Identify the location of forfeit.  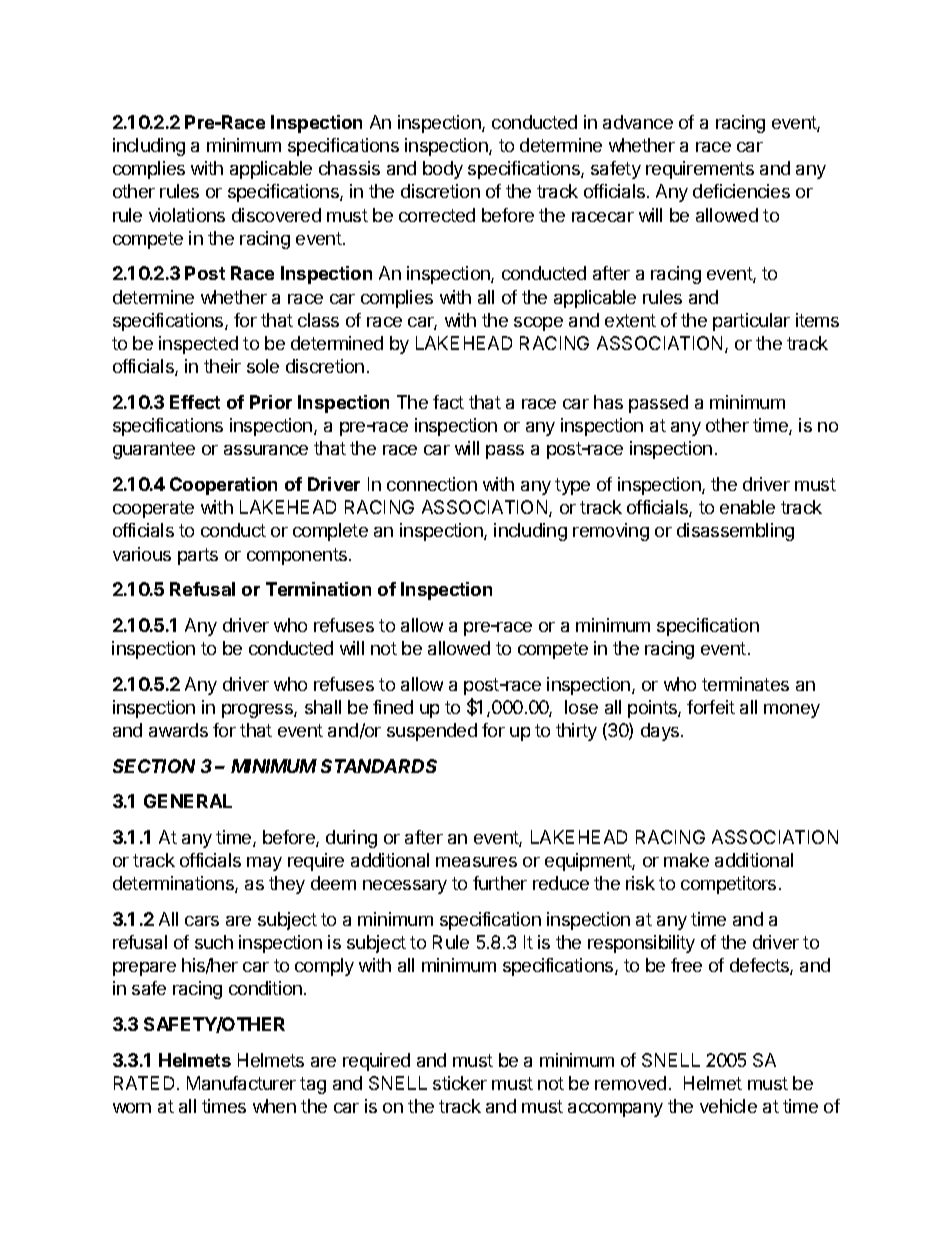
(711, 707).
